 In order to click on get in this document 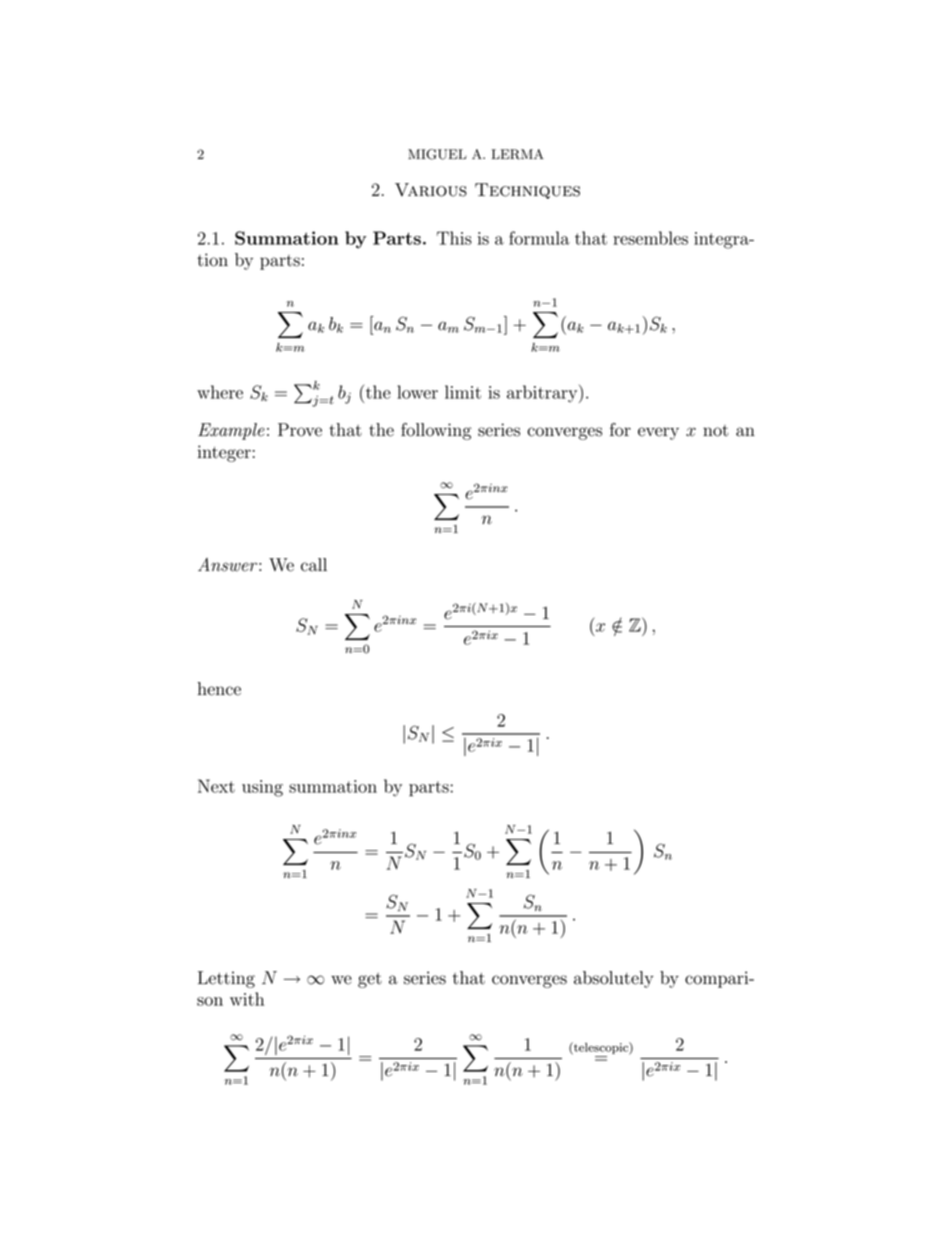, I will do `click(370, 980)`.
